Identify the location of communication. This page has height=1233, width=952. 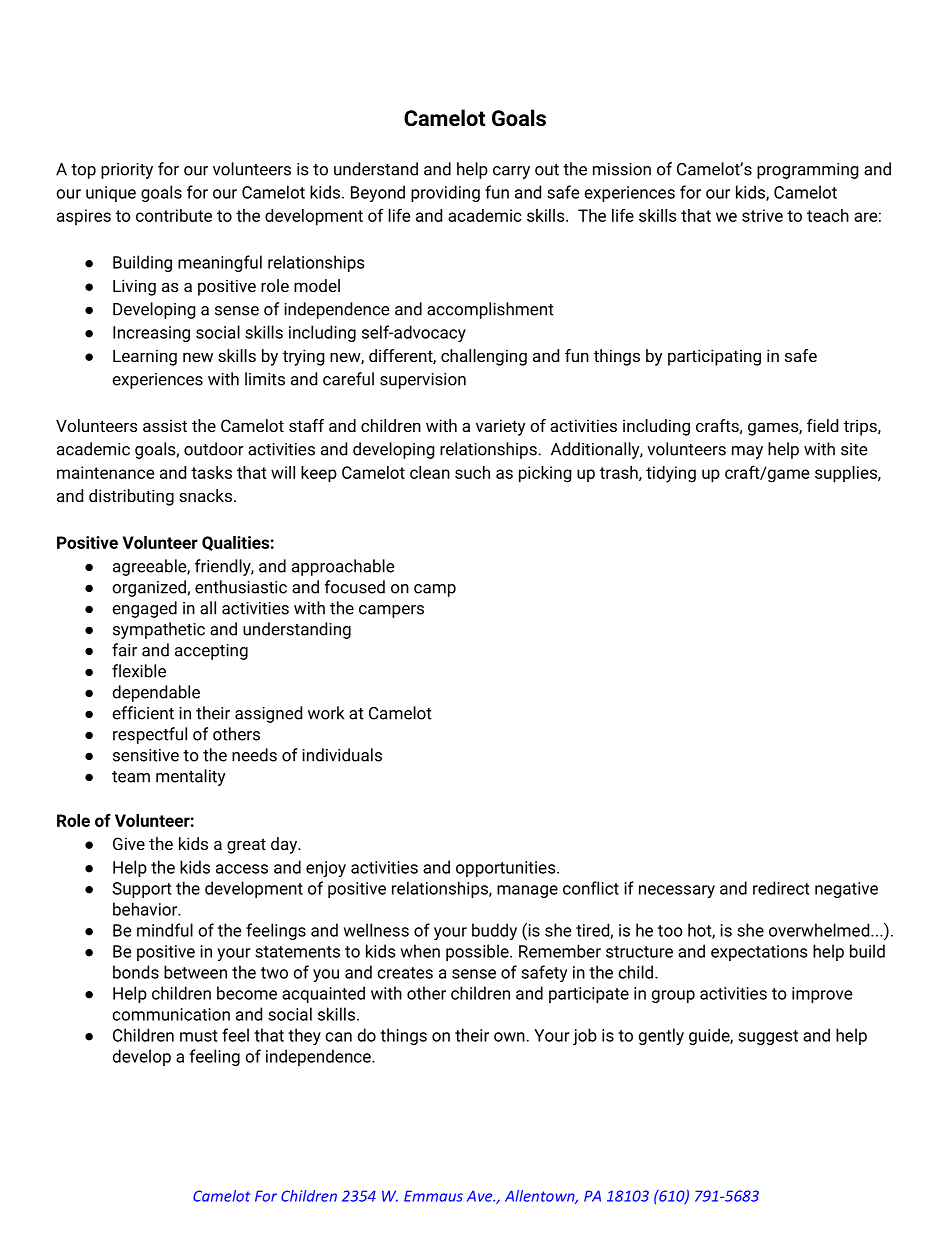
(171, 1014).
